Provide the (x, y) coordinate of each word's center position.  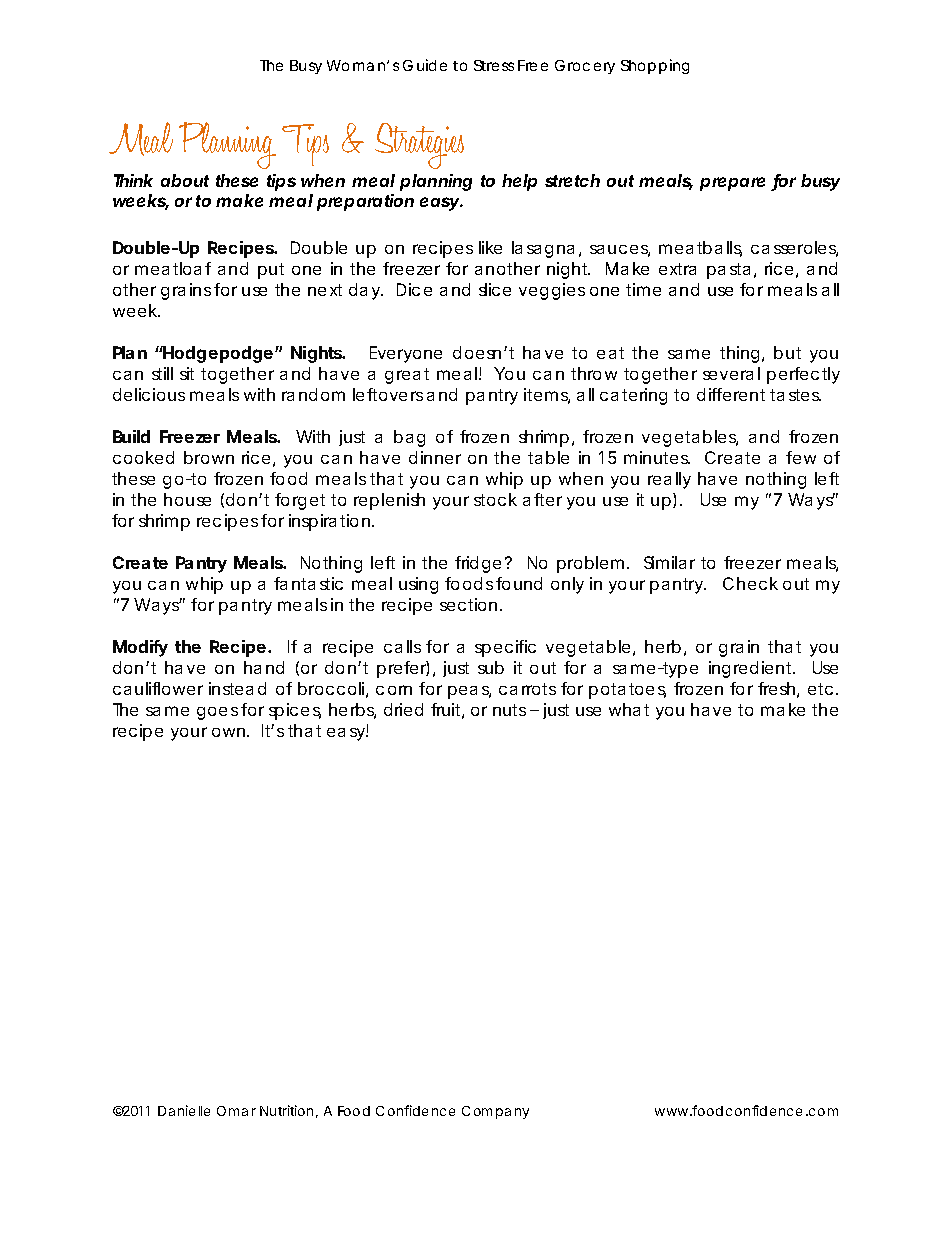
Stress (494, 65)
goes (217, 713)
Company (495, 1112)
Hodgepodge (217, 354)
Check (750, 583)
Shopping (655, 66)
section (468, 604)
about (185, 180)
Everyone (406, 354)
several (731, 373)
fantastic (308, 583)
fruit (447, 711)
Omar (236, 1111)
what (629, 709)
